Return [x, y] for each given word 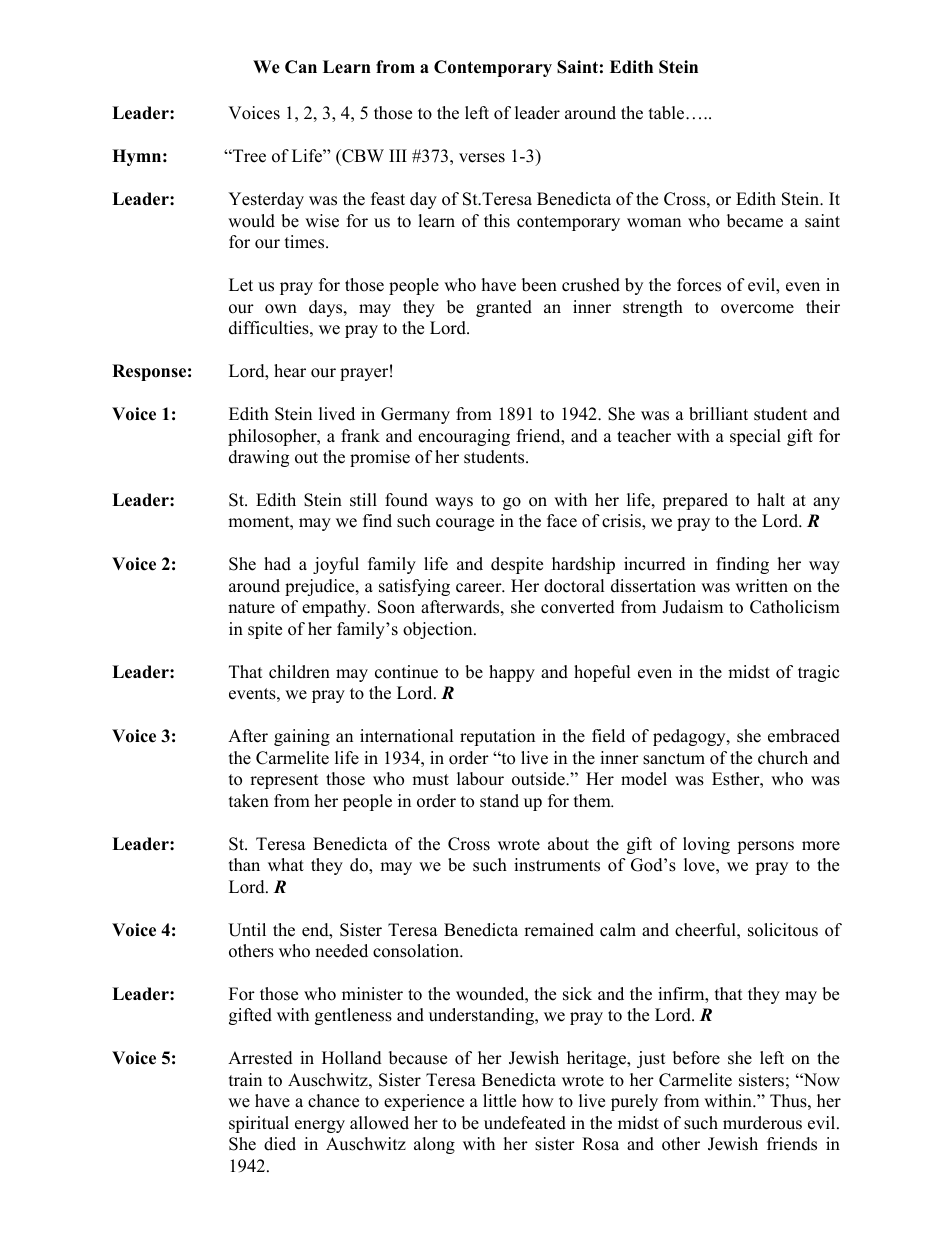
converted [578, 607]
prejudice [321, 587]
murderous [762, 1123]
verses [482, 158]
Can [301, 67]
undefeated [525, 1123]
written [761, 586]
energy [320, 1126]
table [668, 113]
